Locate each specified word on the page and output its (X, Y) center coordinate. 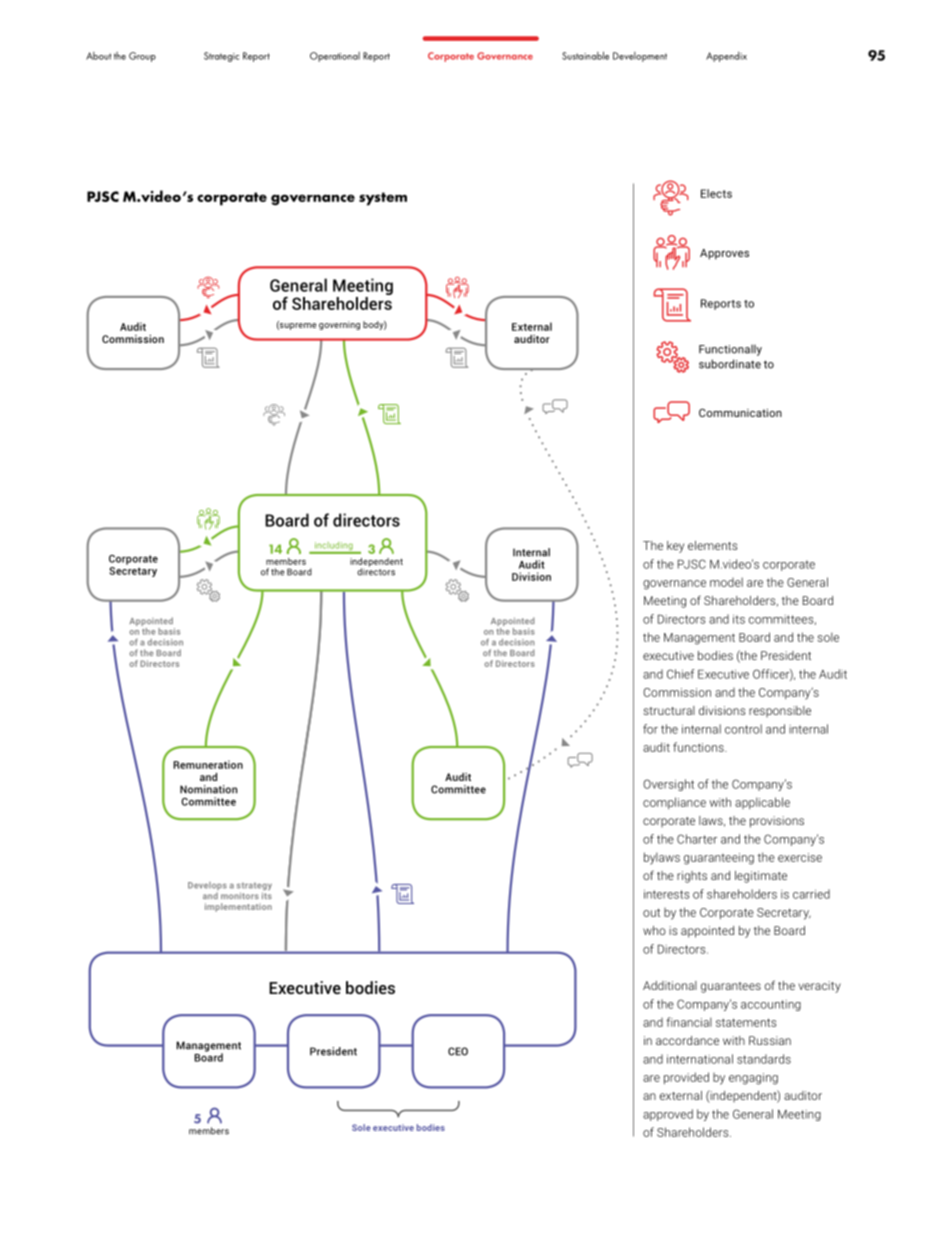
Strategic (221, 57)
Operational (335, 57)
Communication (740, 412)
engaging (753, 1079)
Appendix (726, 57)
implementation (238, 907)
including (333, 547)
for (650, 729)
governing (339, 325)
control (743, 729)
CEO (458, 1051)
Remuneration (208, 764)
